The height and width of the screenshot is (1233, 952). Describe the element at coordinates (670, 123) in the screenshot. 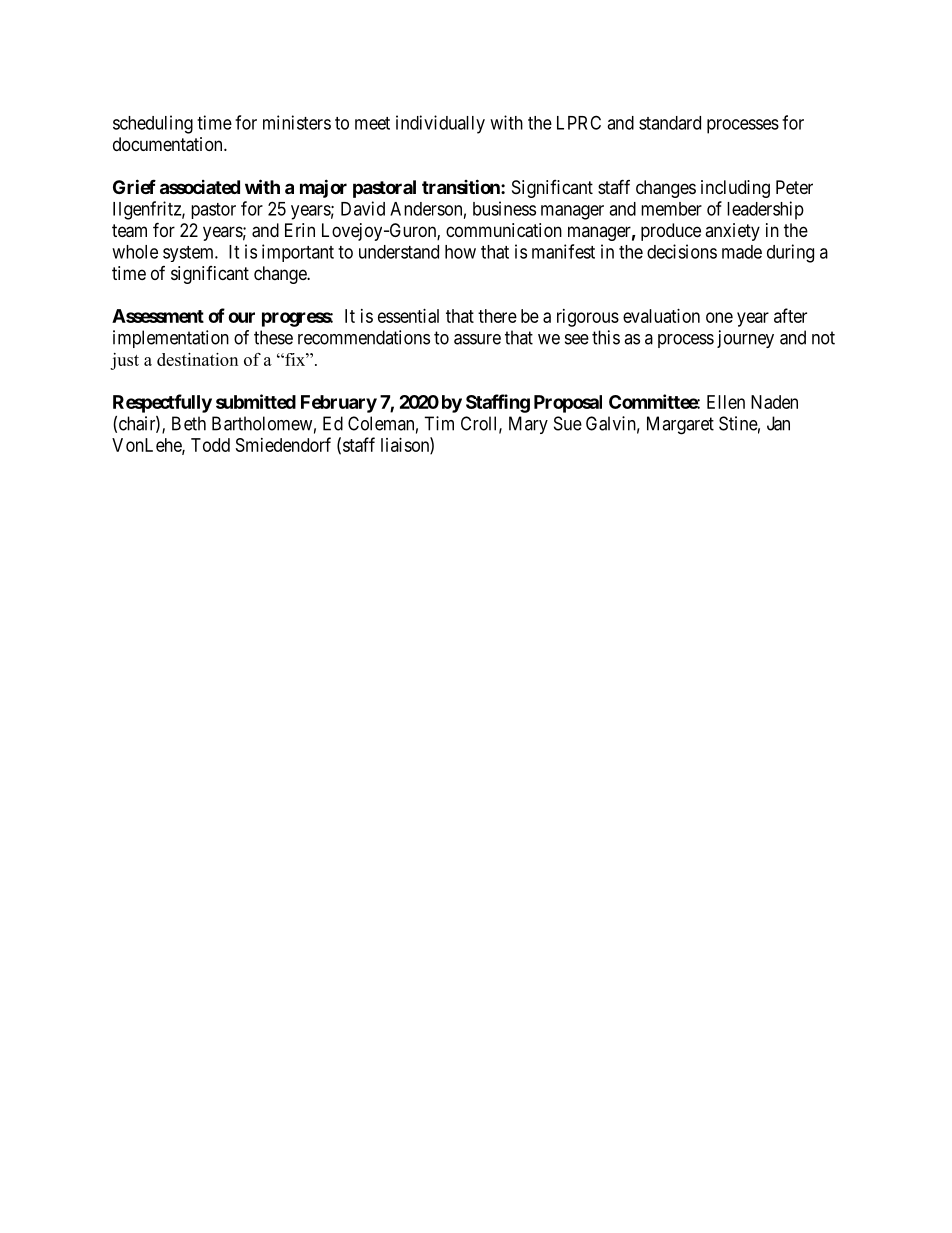

I see `standard` at that location.
